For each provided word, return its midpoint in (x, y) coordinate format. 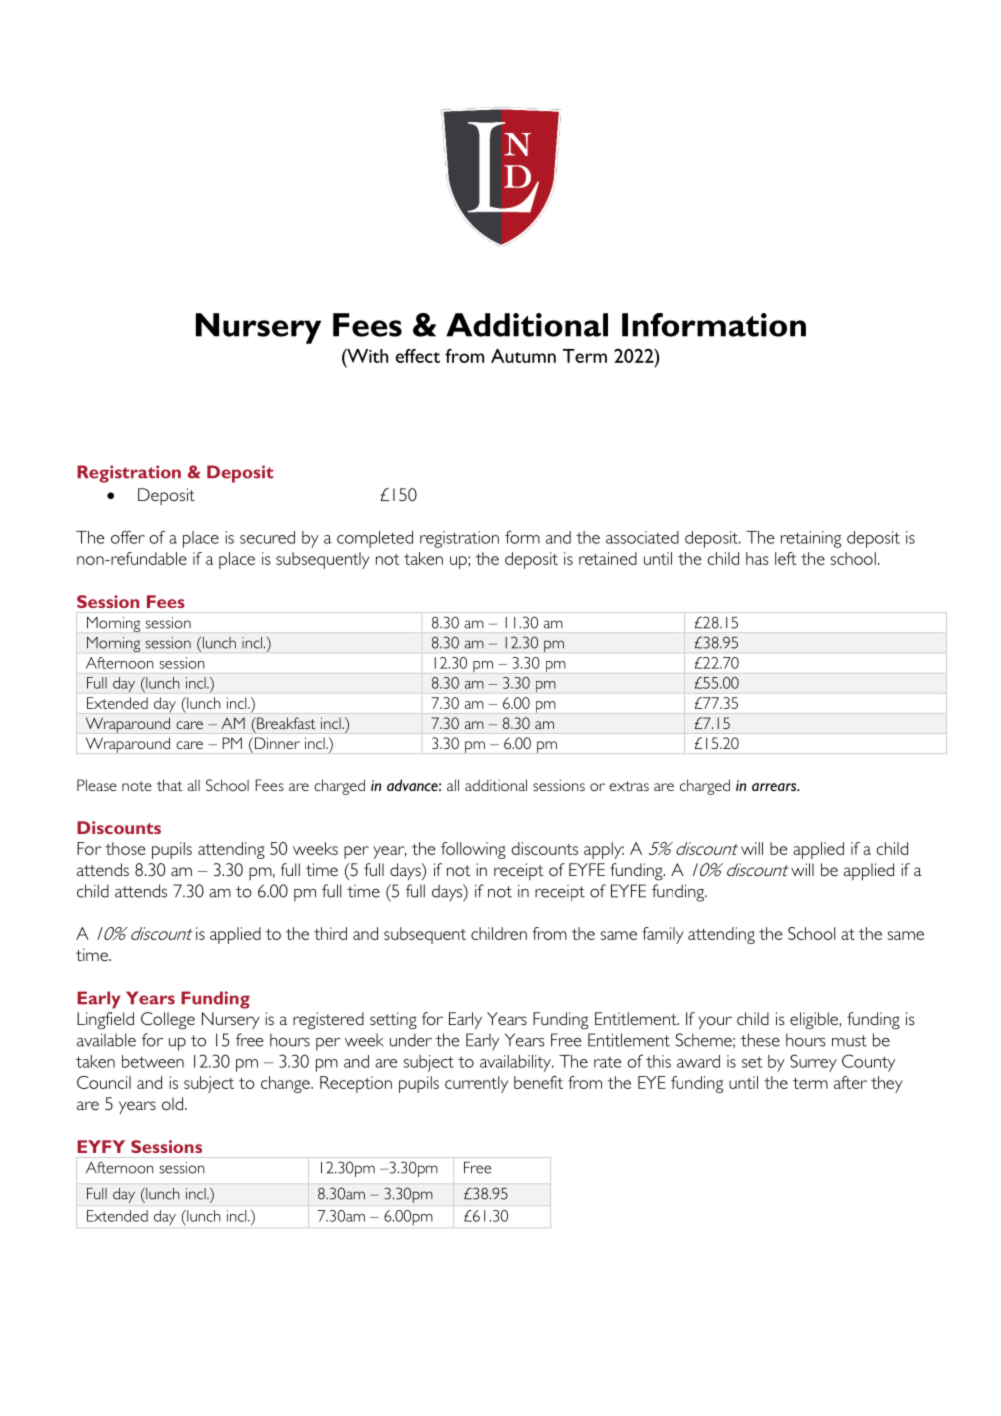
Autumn (523, 356)
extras (629, 786)
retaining (811, 539)
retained (608, 558)
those (125, 848)
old (172, 1103)
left (785, 558)
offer (128, 537)
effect (418, 356)
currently (476, 1084)
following (473, 850)
